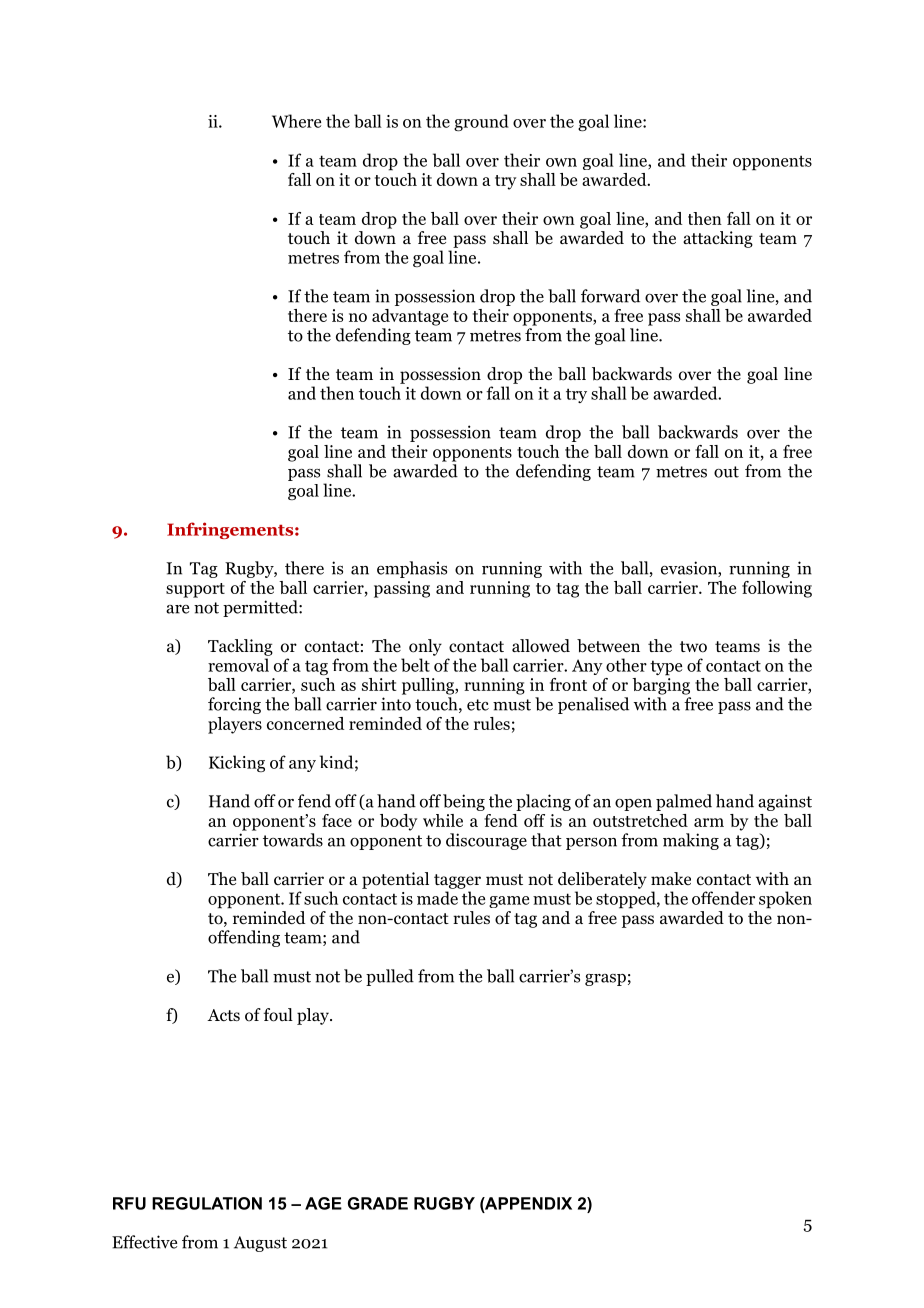 This page has height=1308, width=924. I want to click on REGULATION, so click(207, 1203).
